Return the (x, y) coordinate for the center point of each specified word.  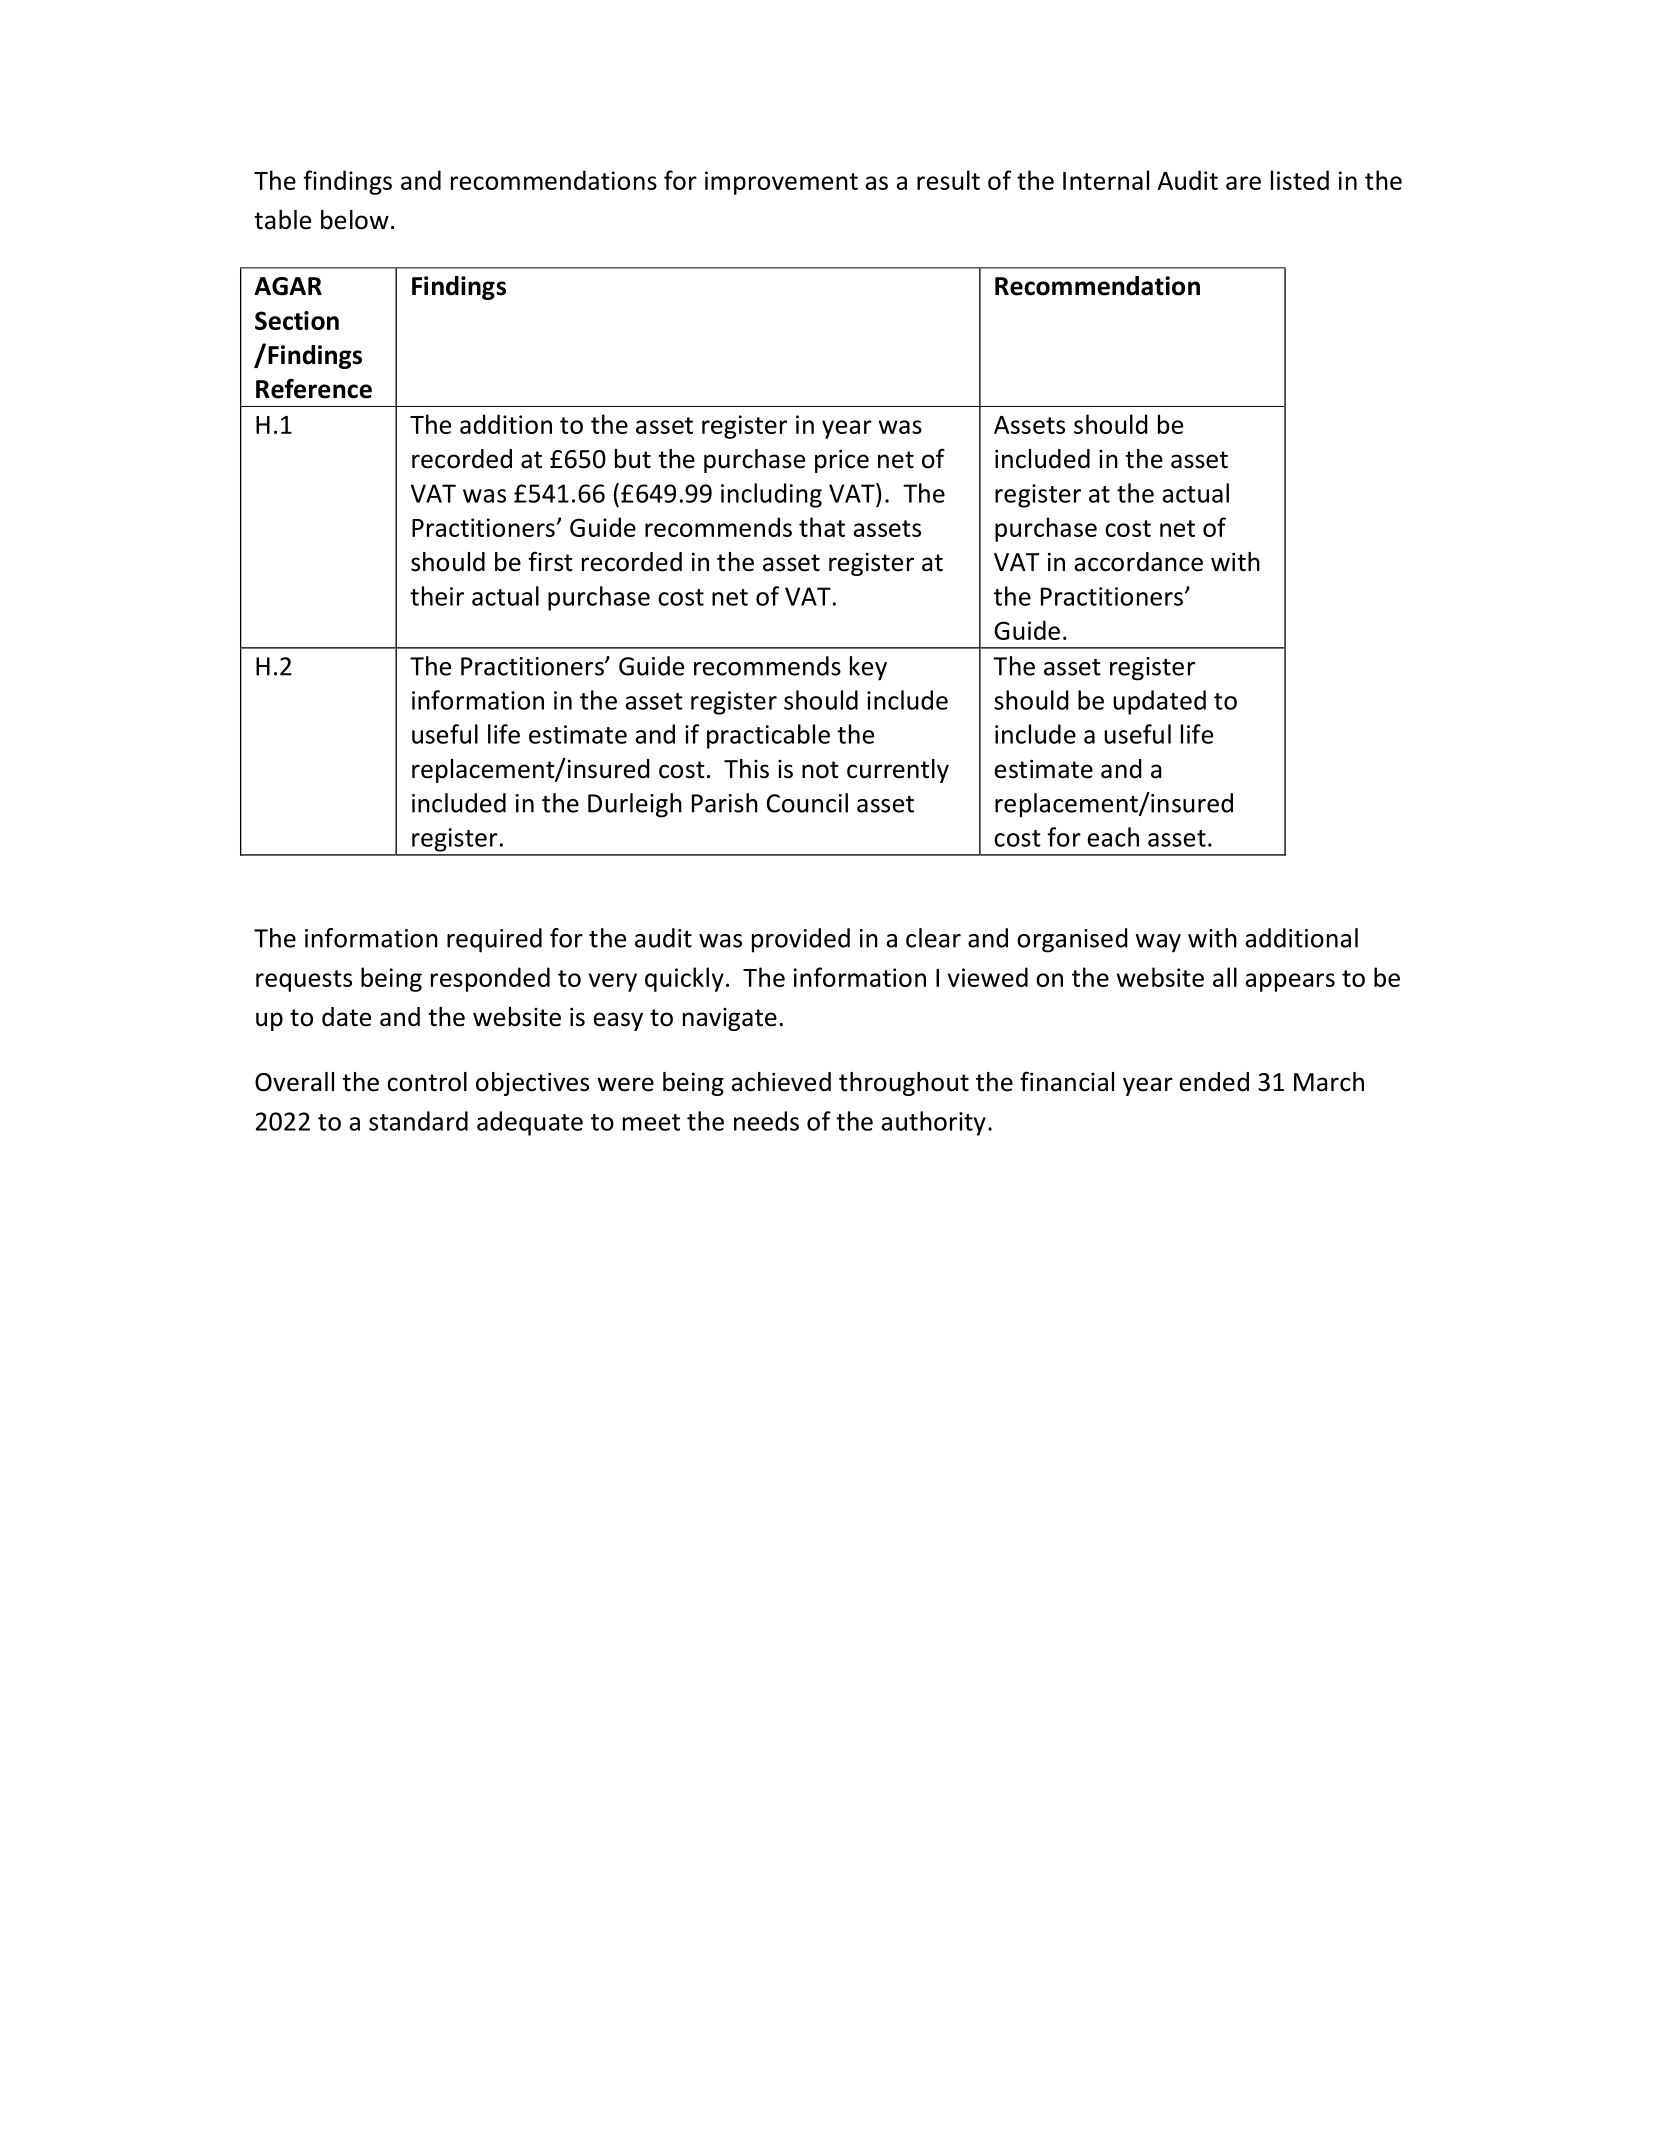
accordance (1138, 562)
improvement (781, 183)
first (551, 561)
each (1113, 837)
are (1243, 183)
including (771, 495)
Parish (725, 803)
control (427, 1082)
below (355, 220)
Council (807, 803)
